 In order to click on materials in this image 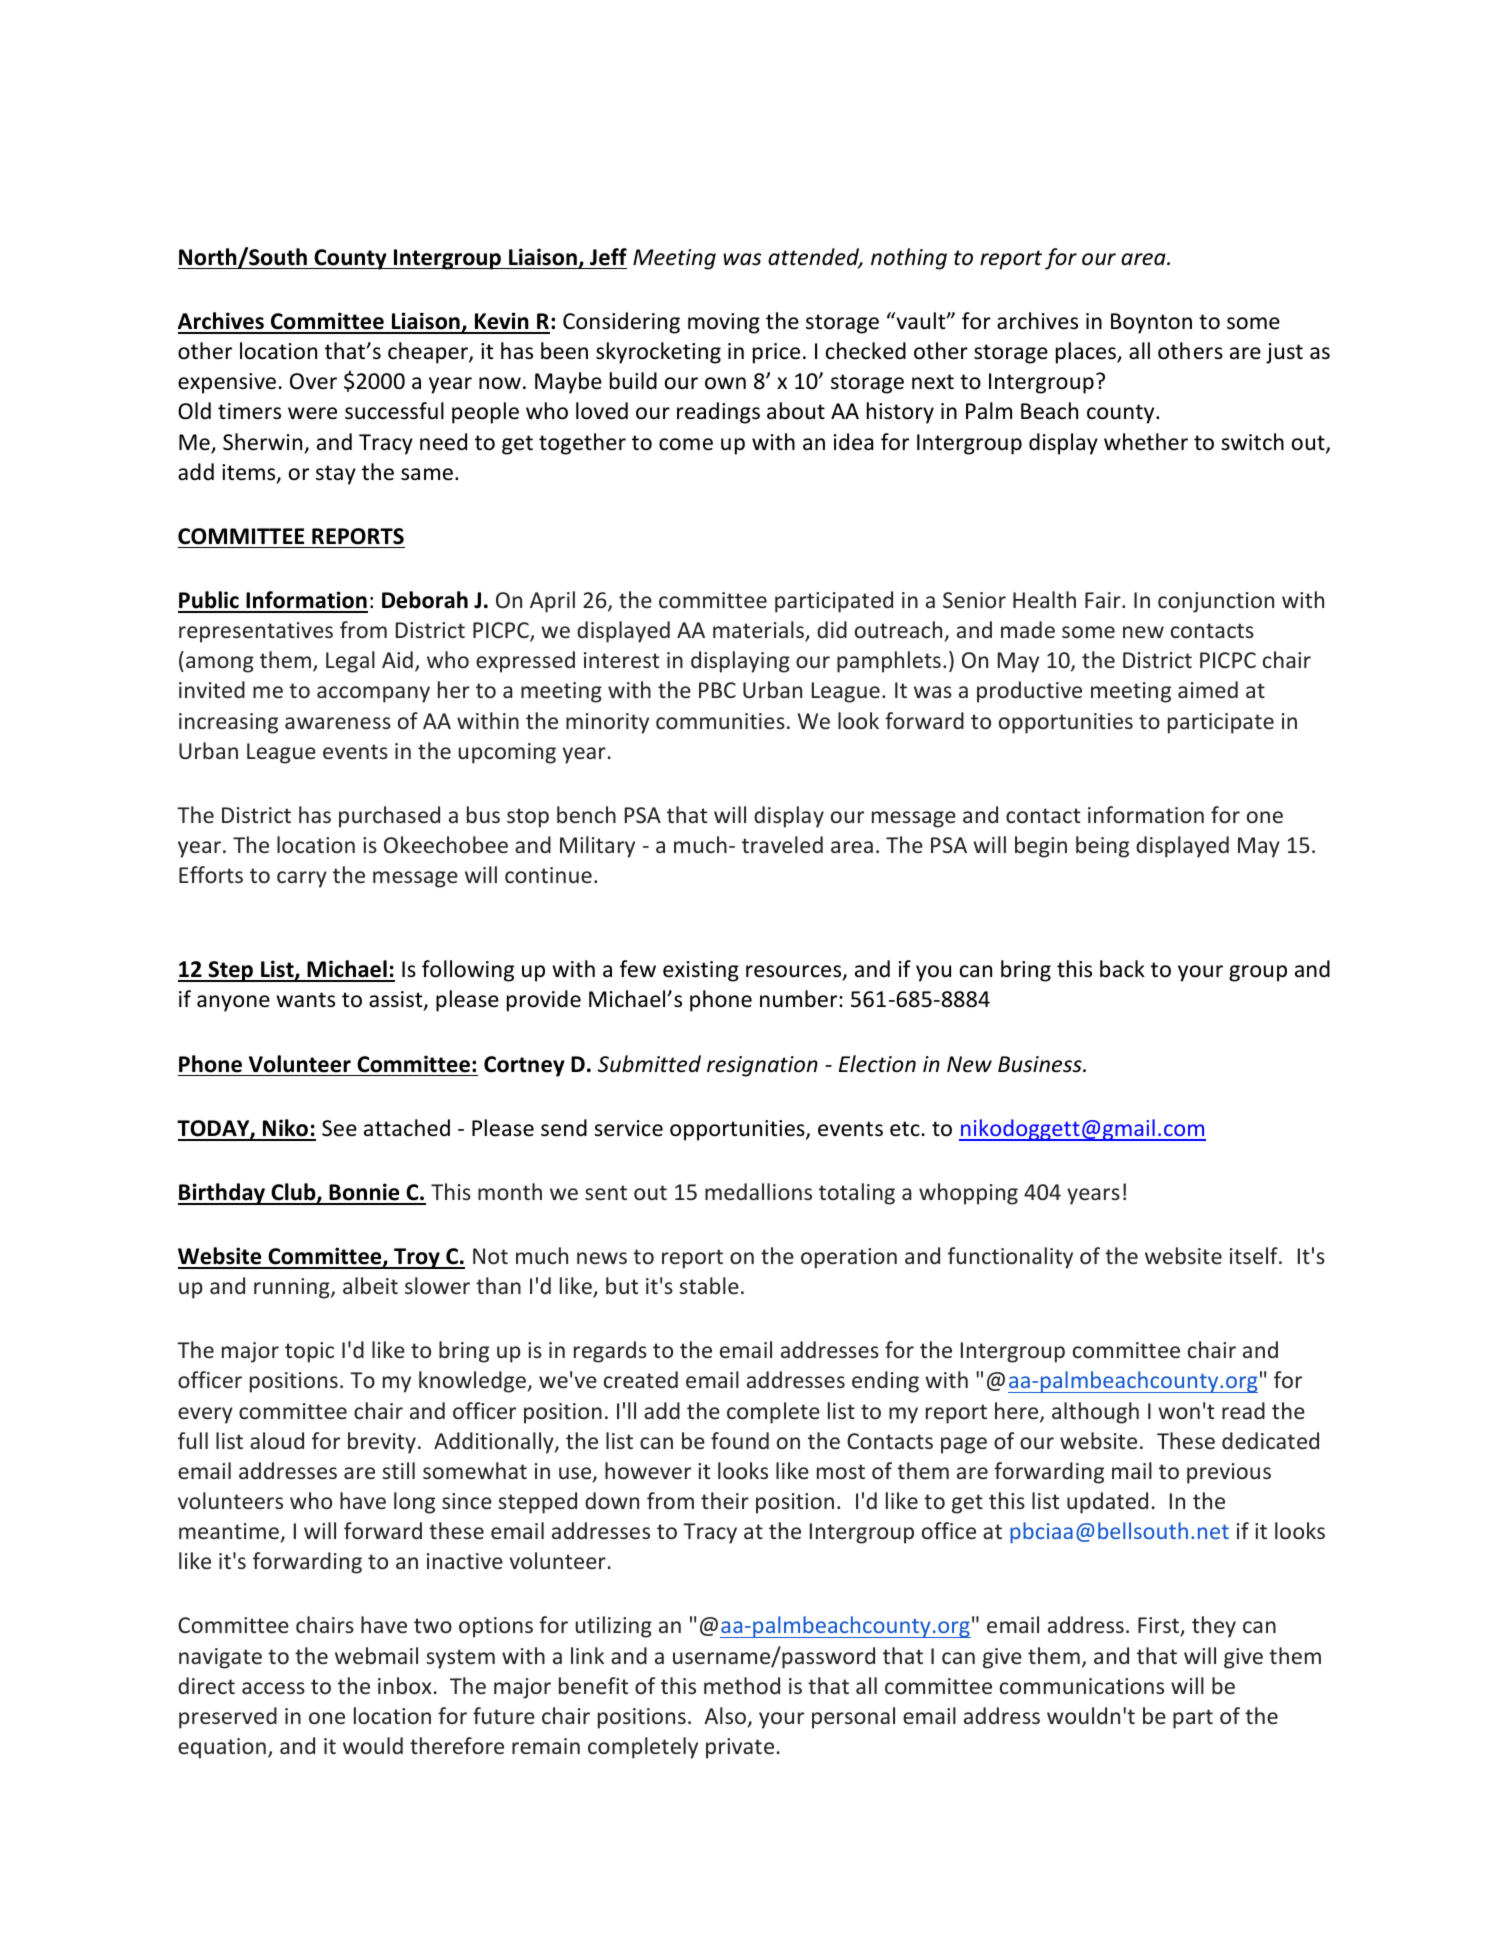, I will do `click(759, 631)`.
